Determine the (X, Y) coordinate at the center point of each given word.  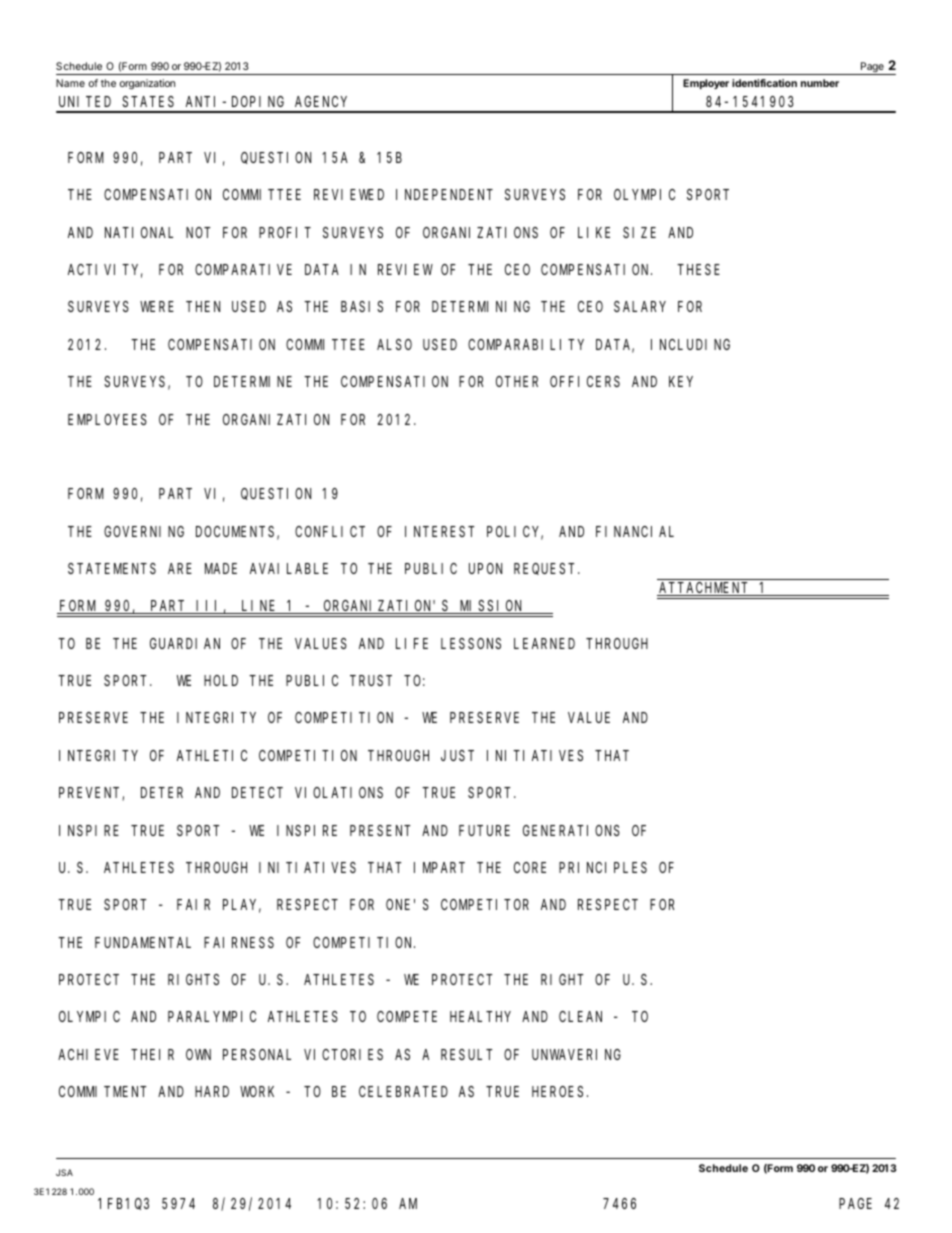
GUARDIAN (185, 643)
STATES (148, 101)
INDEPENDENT (444, 195)
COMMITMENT (103, 1091)
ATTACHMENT (704, 589)
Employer (706, 84)
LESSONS (471, 643)
